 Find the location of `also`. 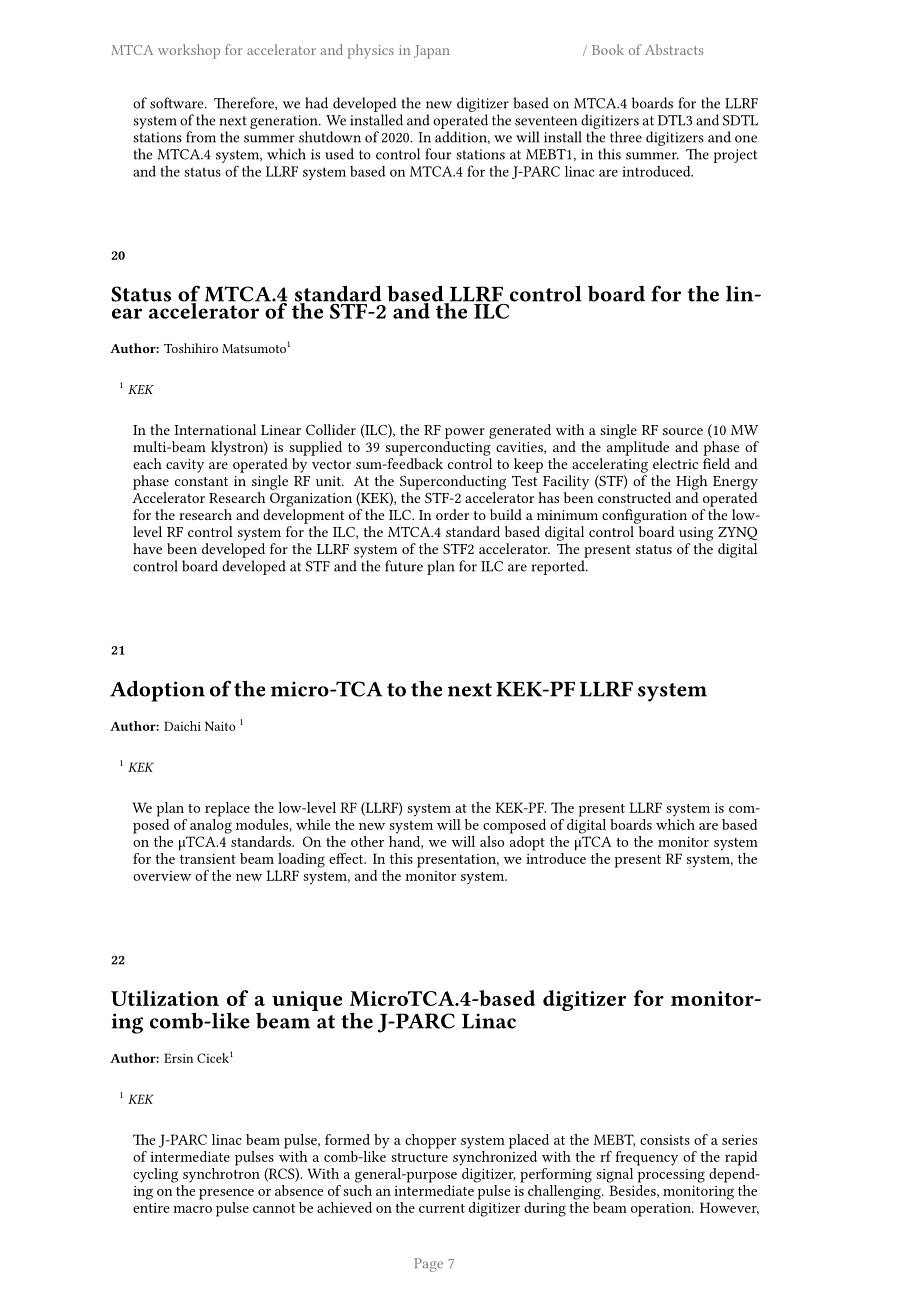

also is located at coordinates (492, 841).
